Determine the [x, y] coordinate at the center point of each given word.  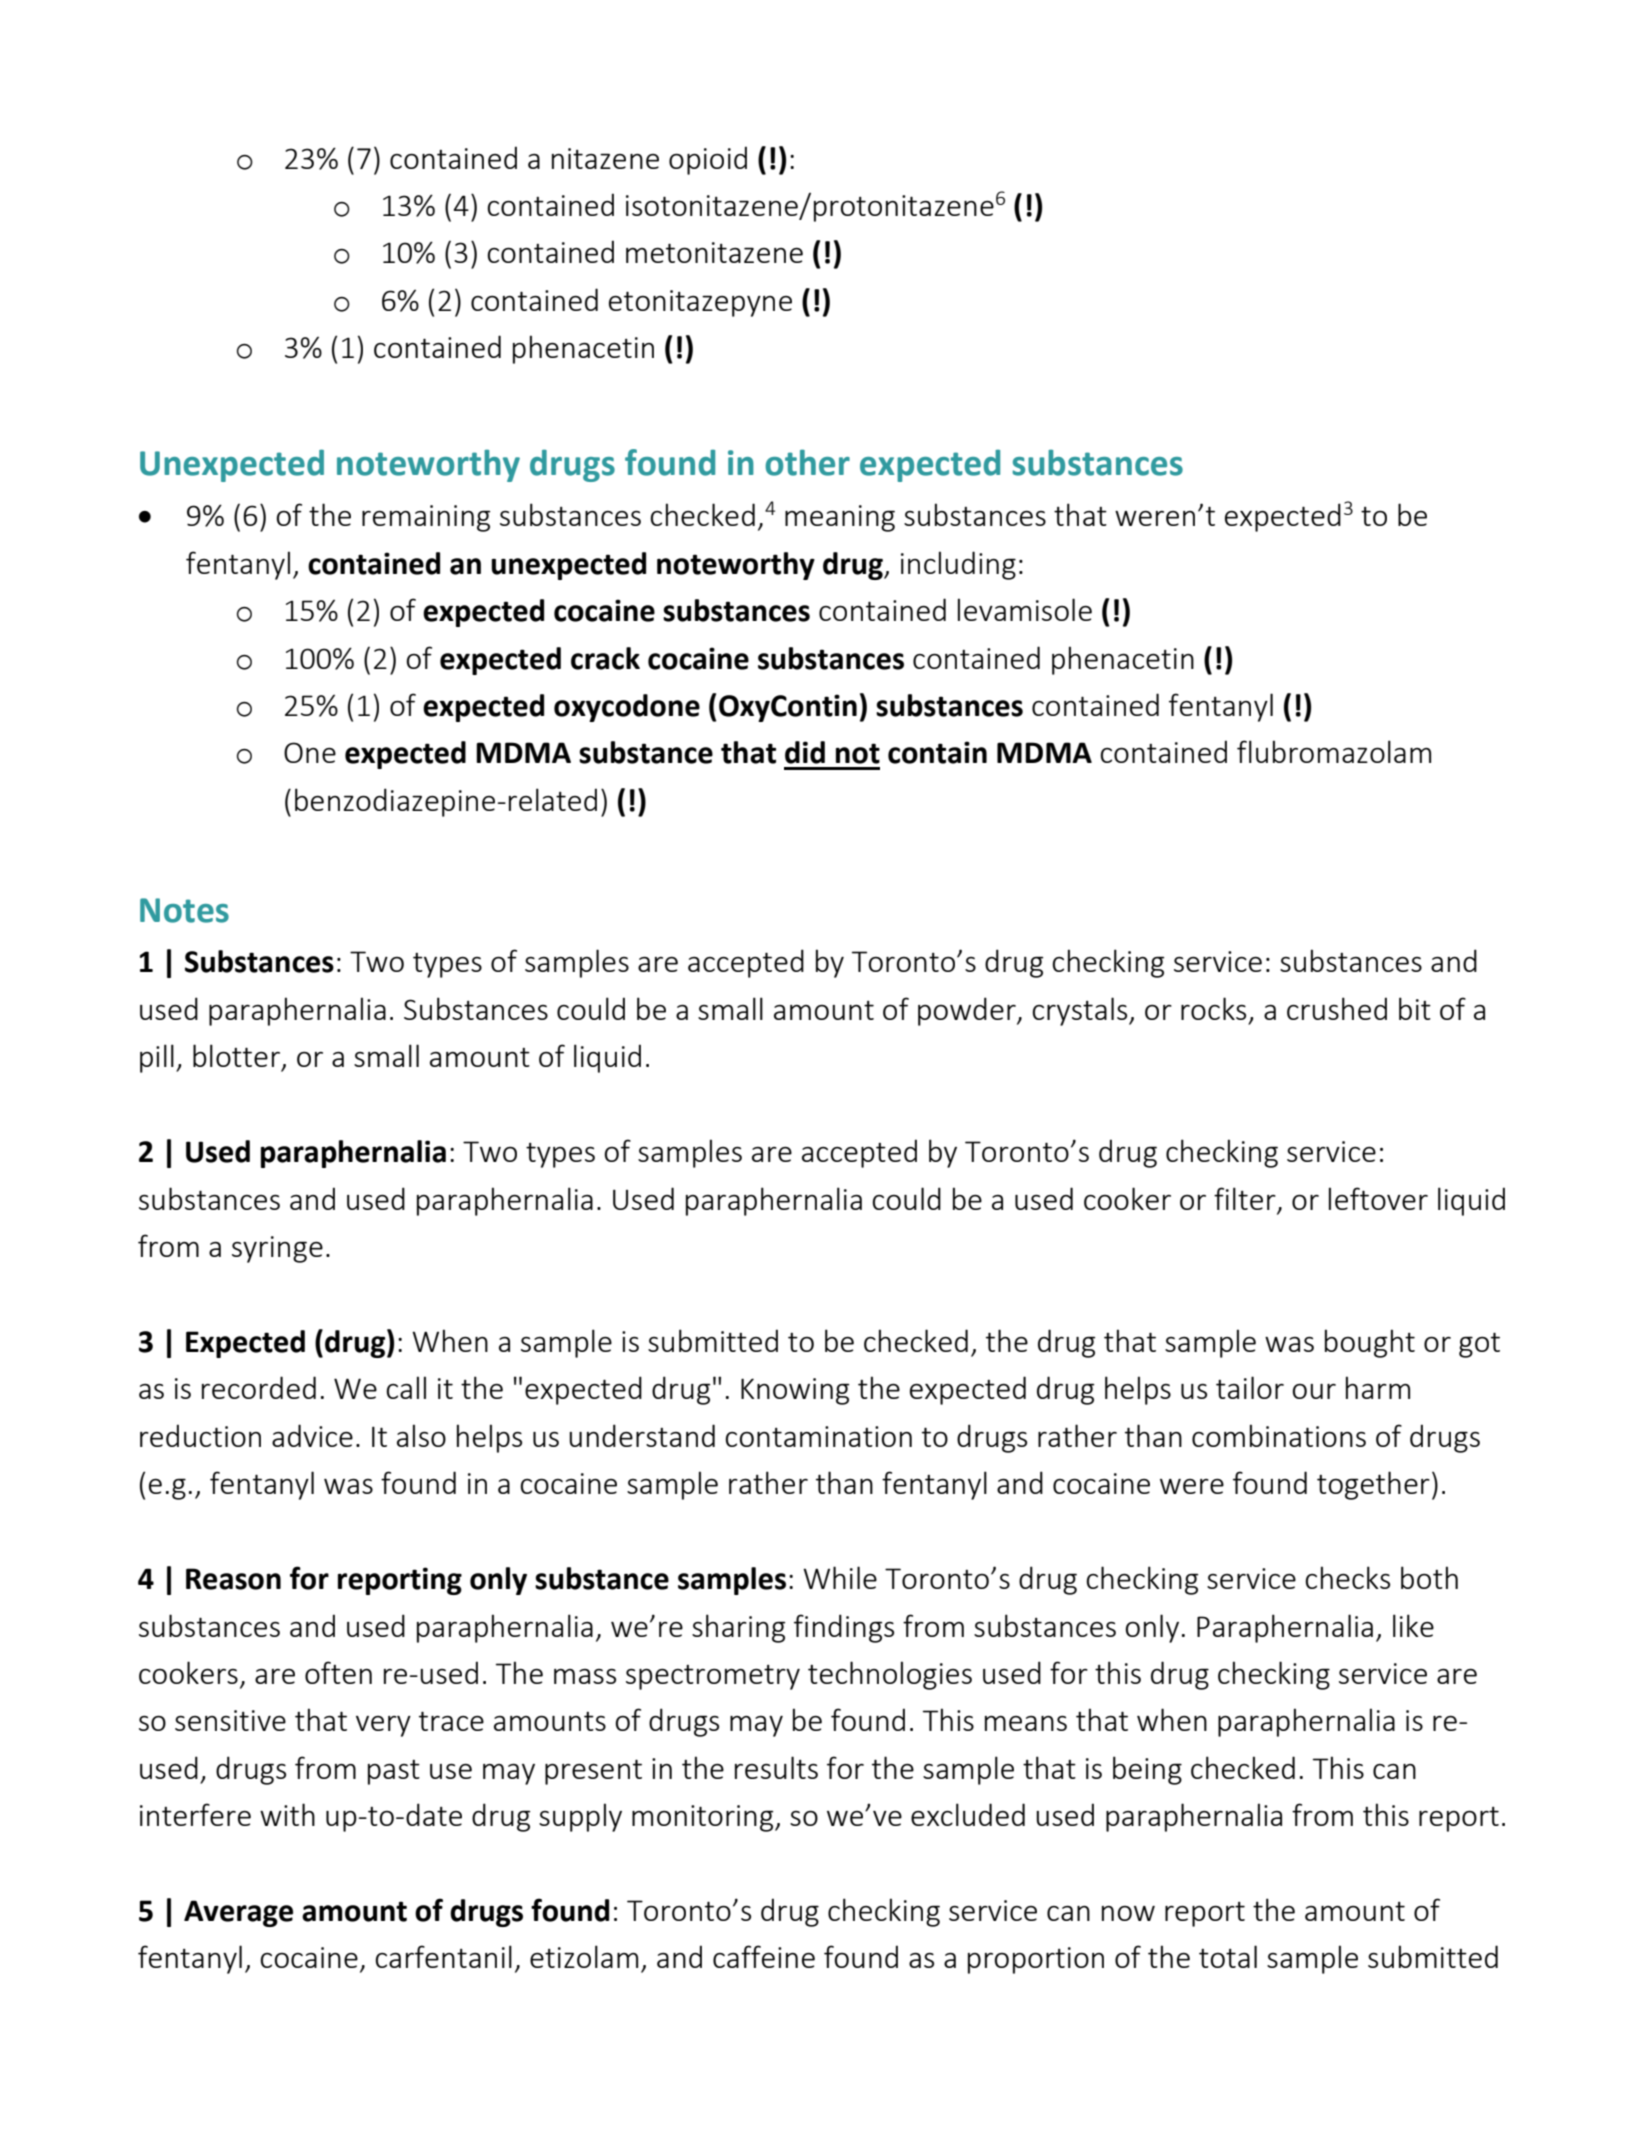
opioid [708, 160]
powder [968, 1011]
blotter [236, 1055]
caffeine [764, 1956]
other [807, 462]
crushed [1337, 1008]
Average [238, 1913]
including [958, 565]
